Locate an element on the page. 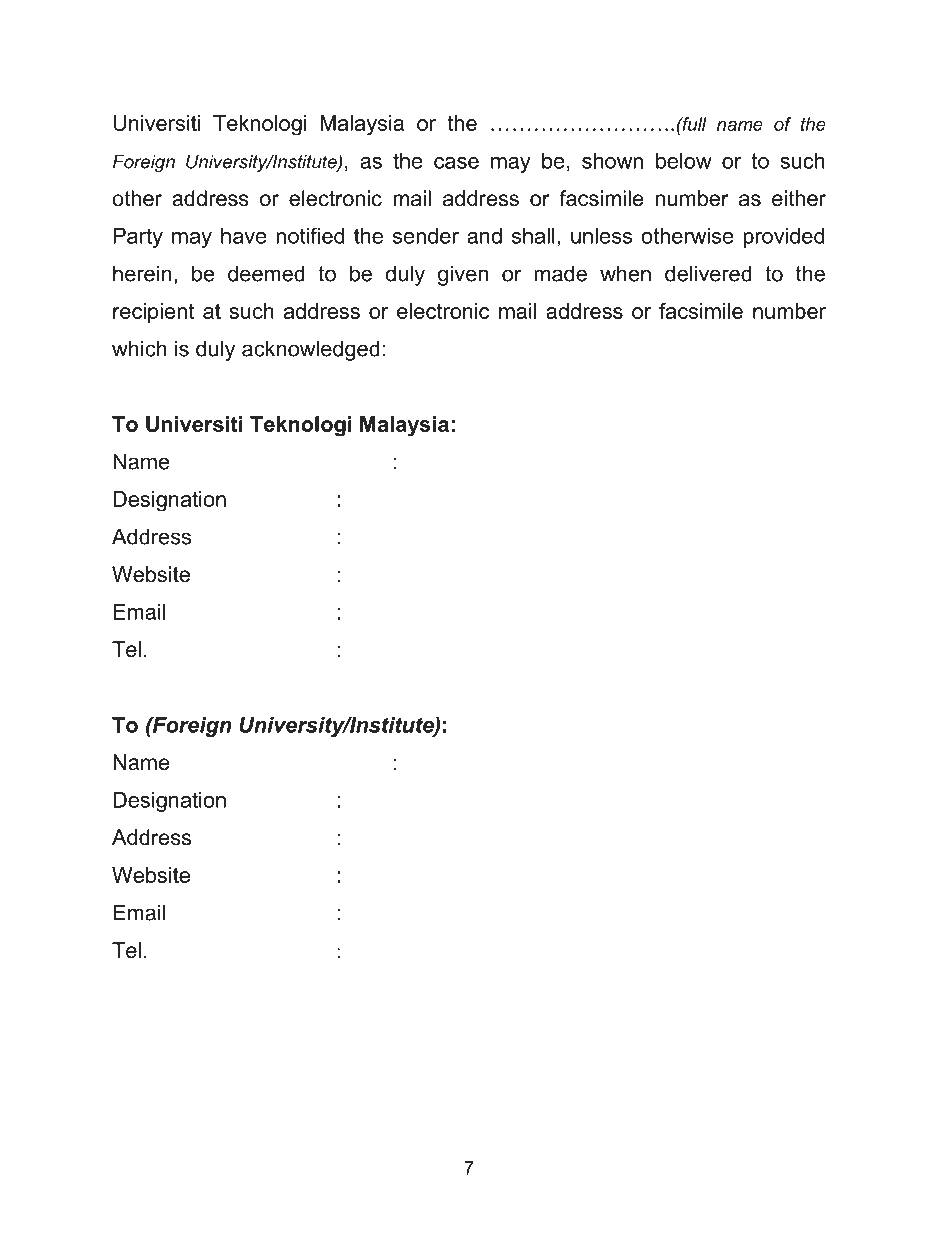 Image resolution: width=952 pixels, height=1233 pixels. made is located at coordinates (560, 273).
